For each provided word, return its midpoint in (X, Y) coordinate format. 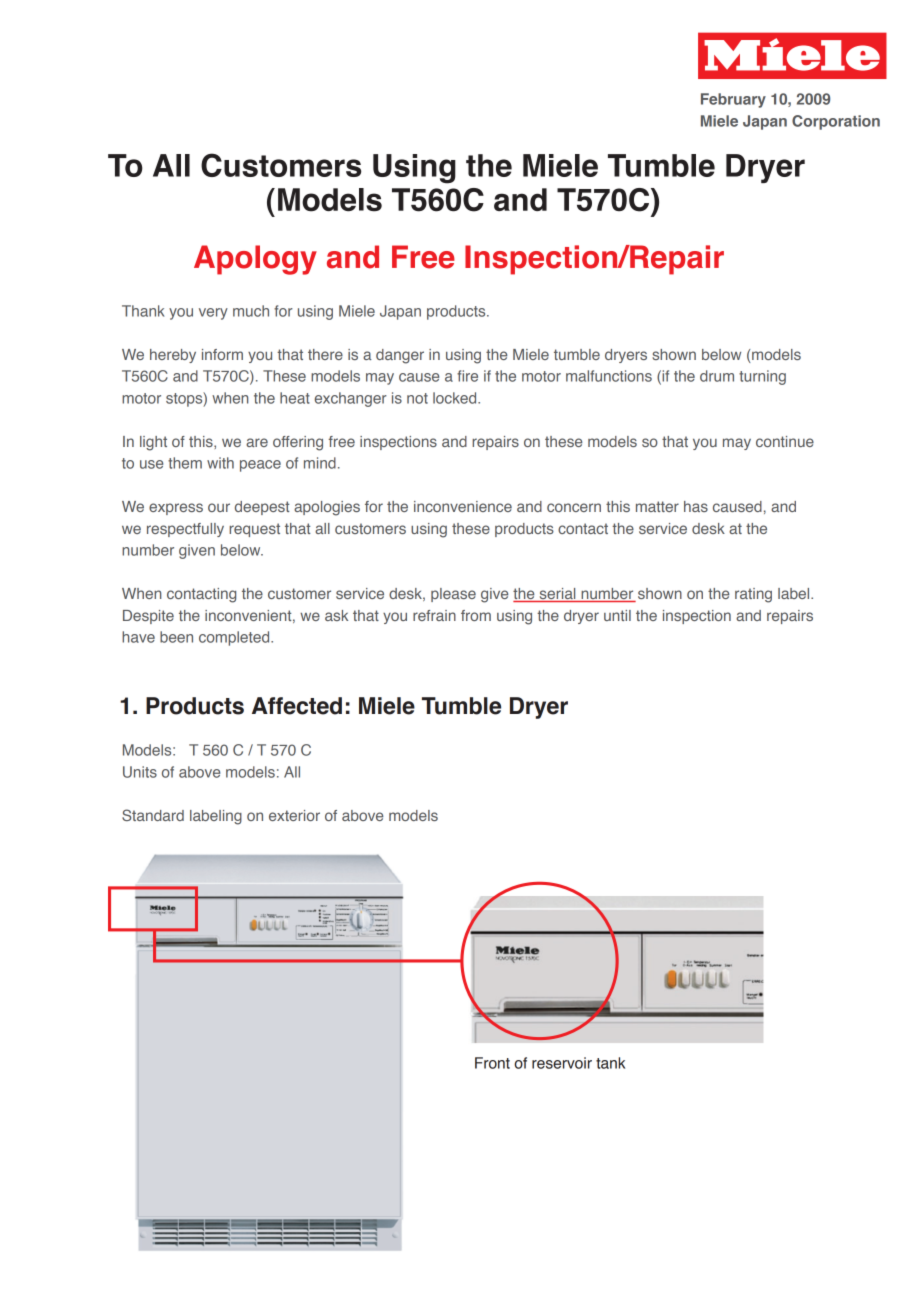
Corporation (836, 122)
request (254, 530)
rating (753, 595)
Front (492, 1063)
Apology (255, 260)
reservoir (562, 1063)
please (453, 595)
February (733, 100)
